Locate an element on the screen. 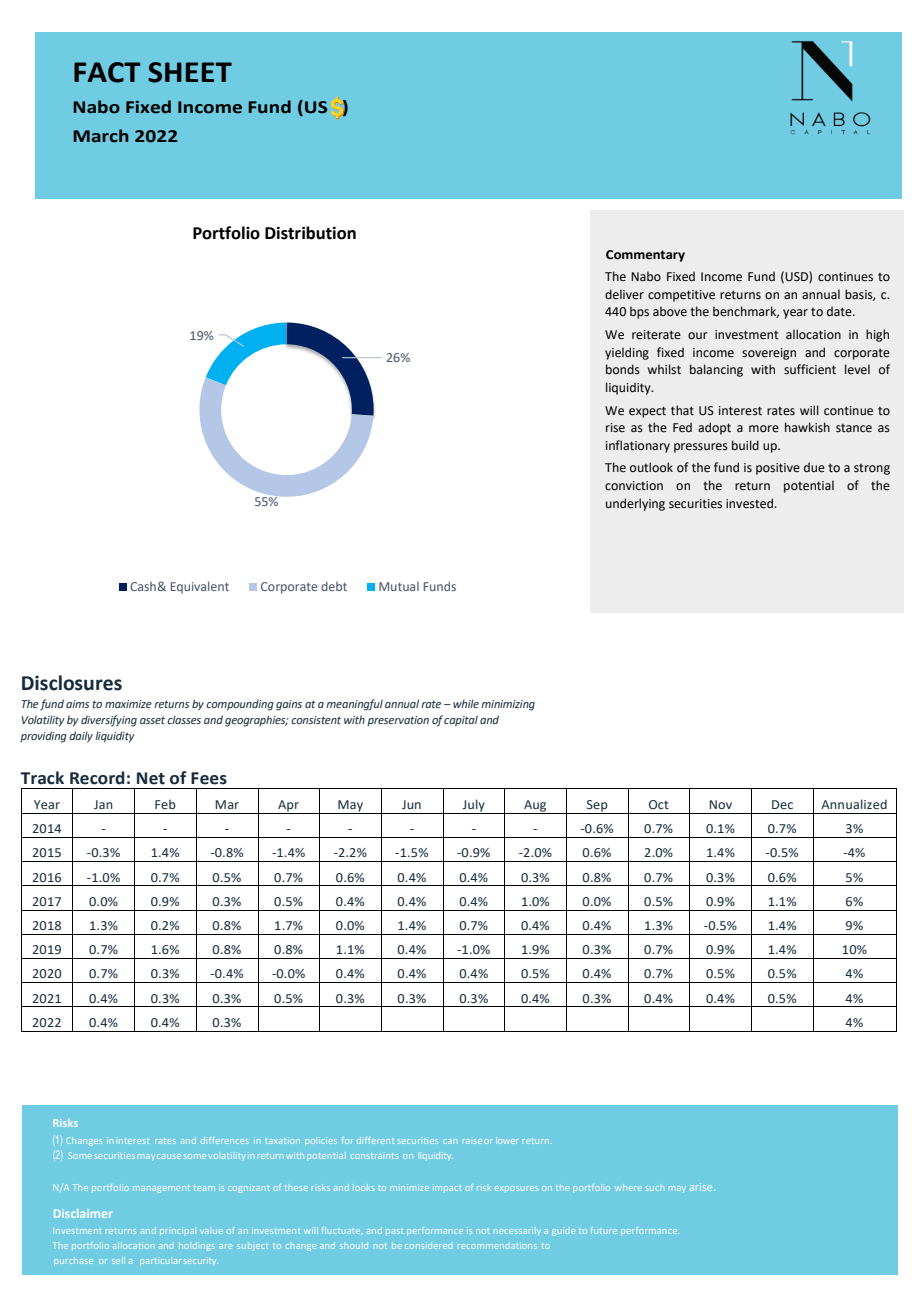  considered is located at coordinates (428, 1246).
